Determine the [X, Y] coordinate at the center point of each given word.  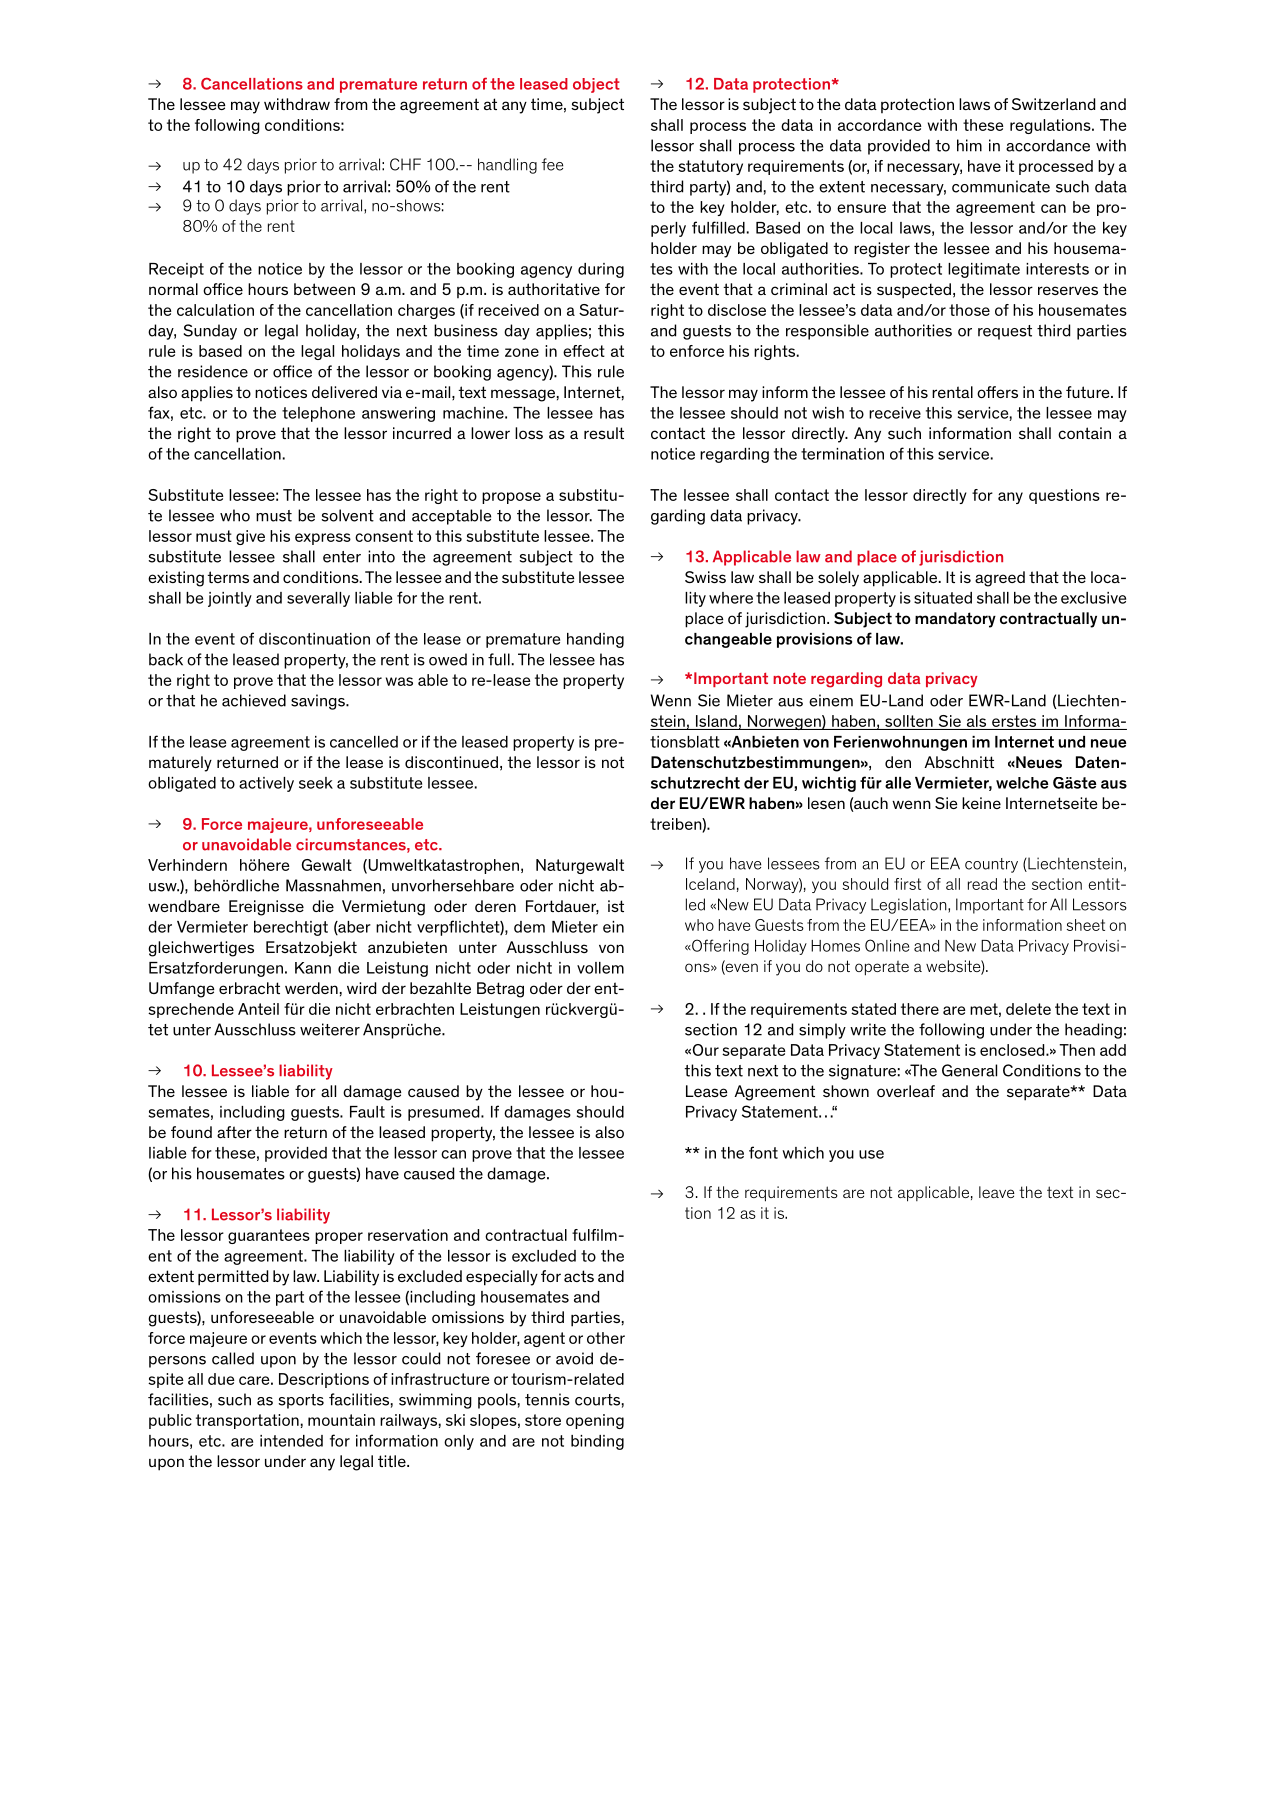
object [596, 85]
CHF [405, 164]
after [234, 1132]
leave [997, 1192]
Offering [719, 947]
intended [291, 1441]
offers [997, 392]
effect [584, 351]
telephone [318, 414]
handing [595, 640]
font [763, 1152]
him [969, 145]
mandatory [955, 620]
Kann [313, 968]
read [982, 884]
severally [318, 599]
